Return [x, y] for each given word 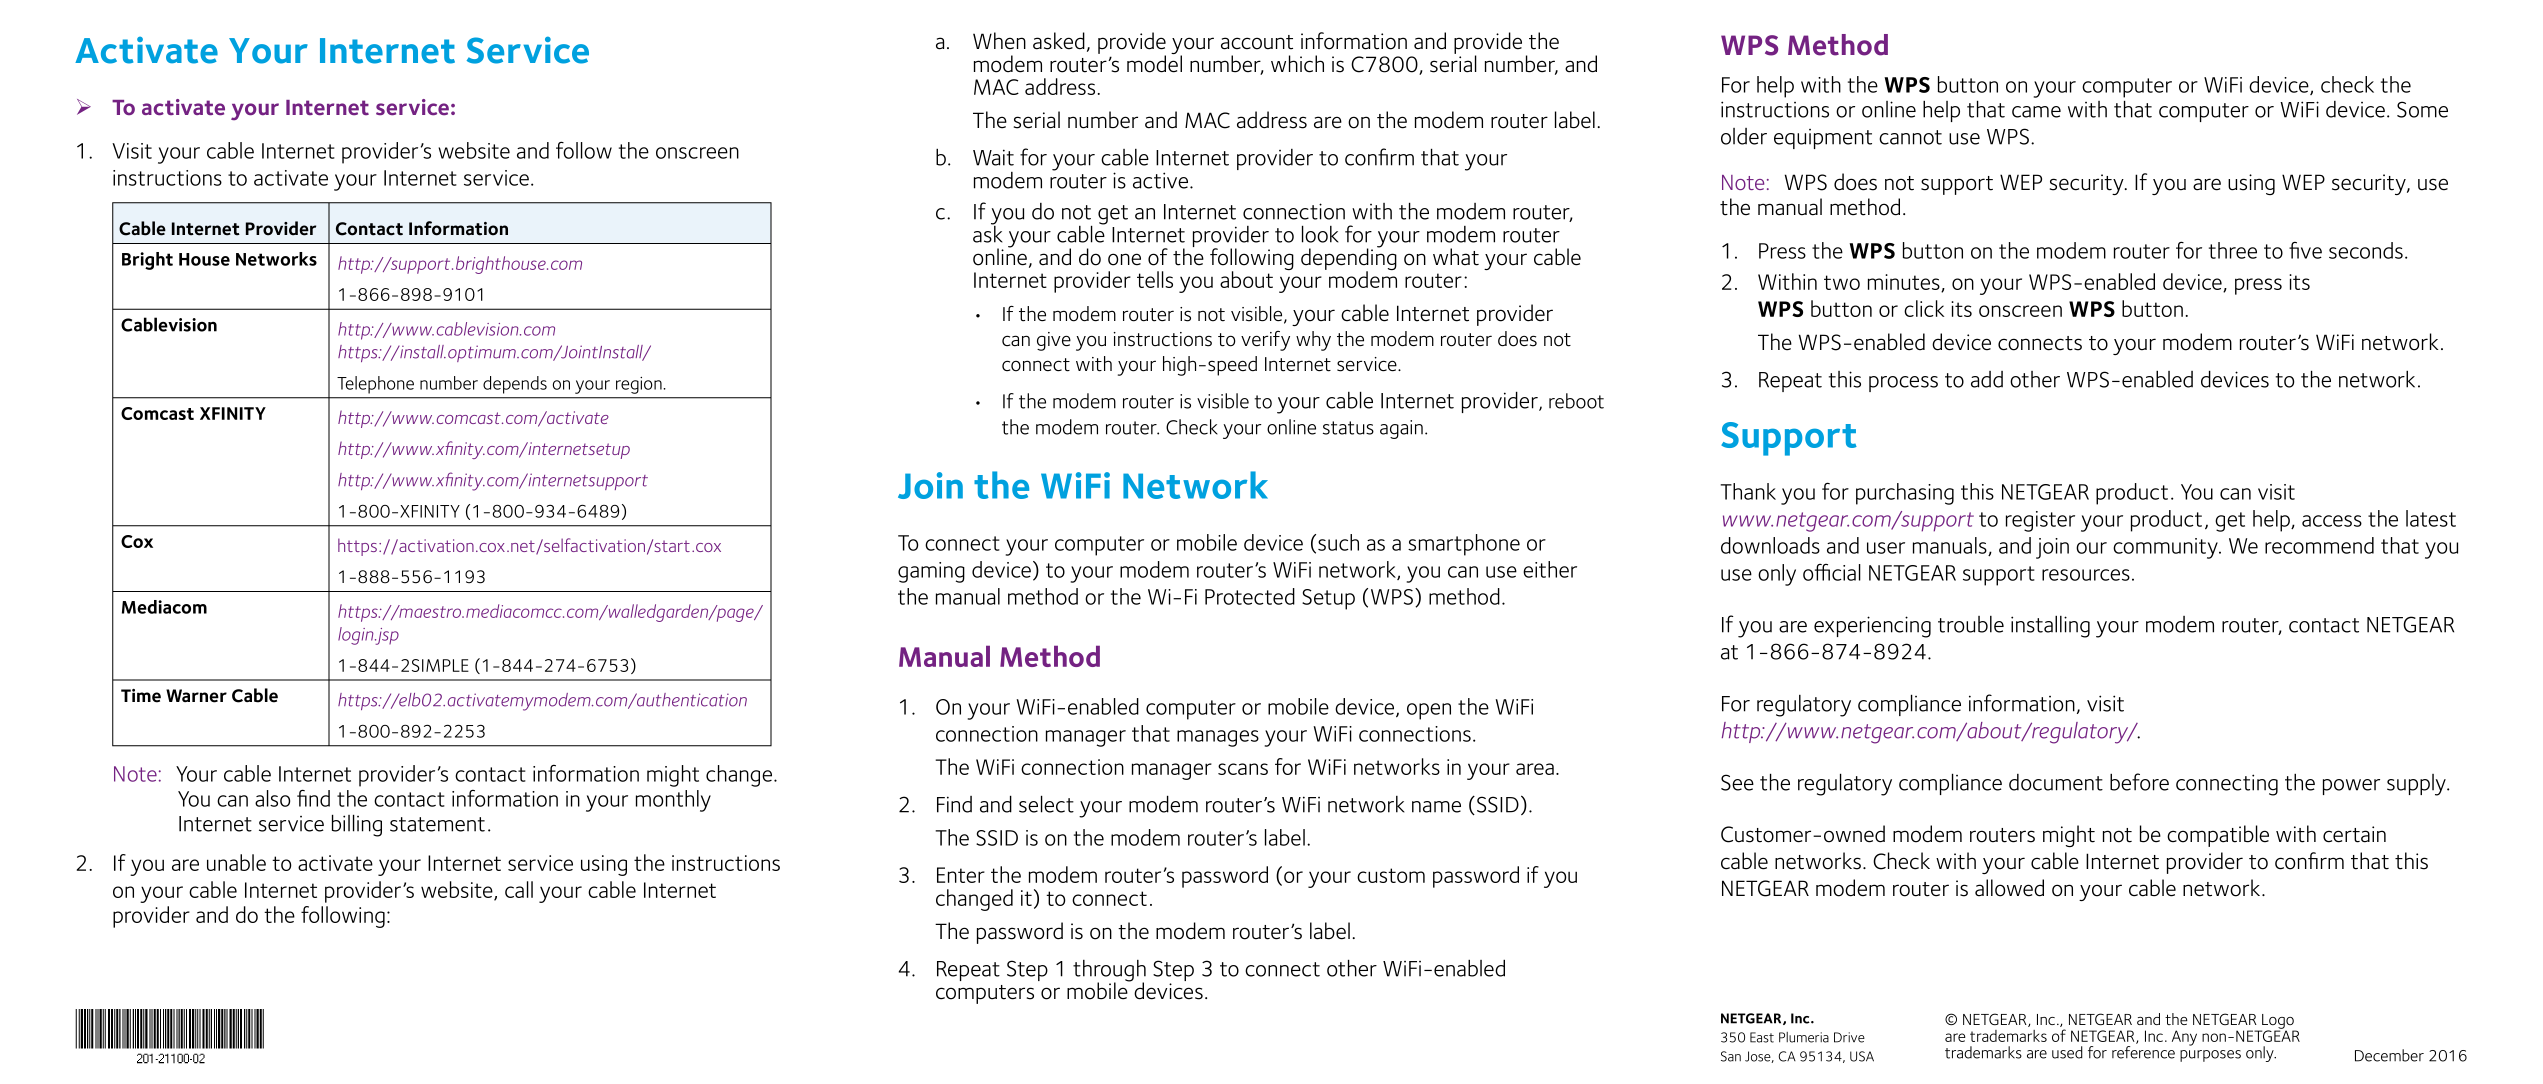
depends [515, 385]
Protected [1250, 596]
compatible [2218, 836]
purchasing [1905, 494]
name [1436, 807]
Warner [196, 696]
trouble [1971, 624]
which [1297, 64]
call [519, 889]
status [1348, 428]
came [2036, 112]
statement [437, 824]
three [2233, 250]
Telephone [375, 385]
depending [1349, 259]
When [999, 41]
